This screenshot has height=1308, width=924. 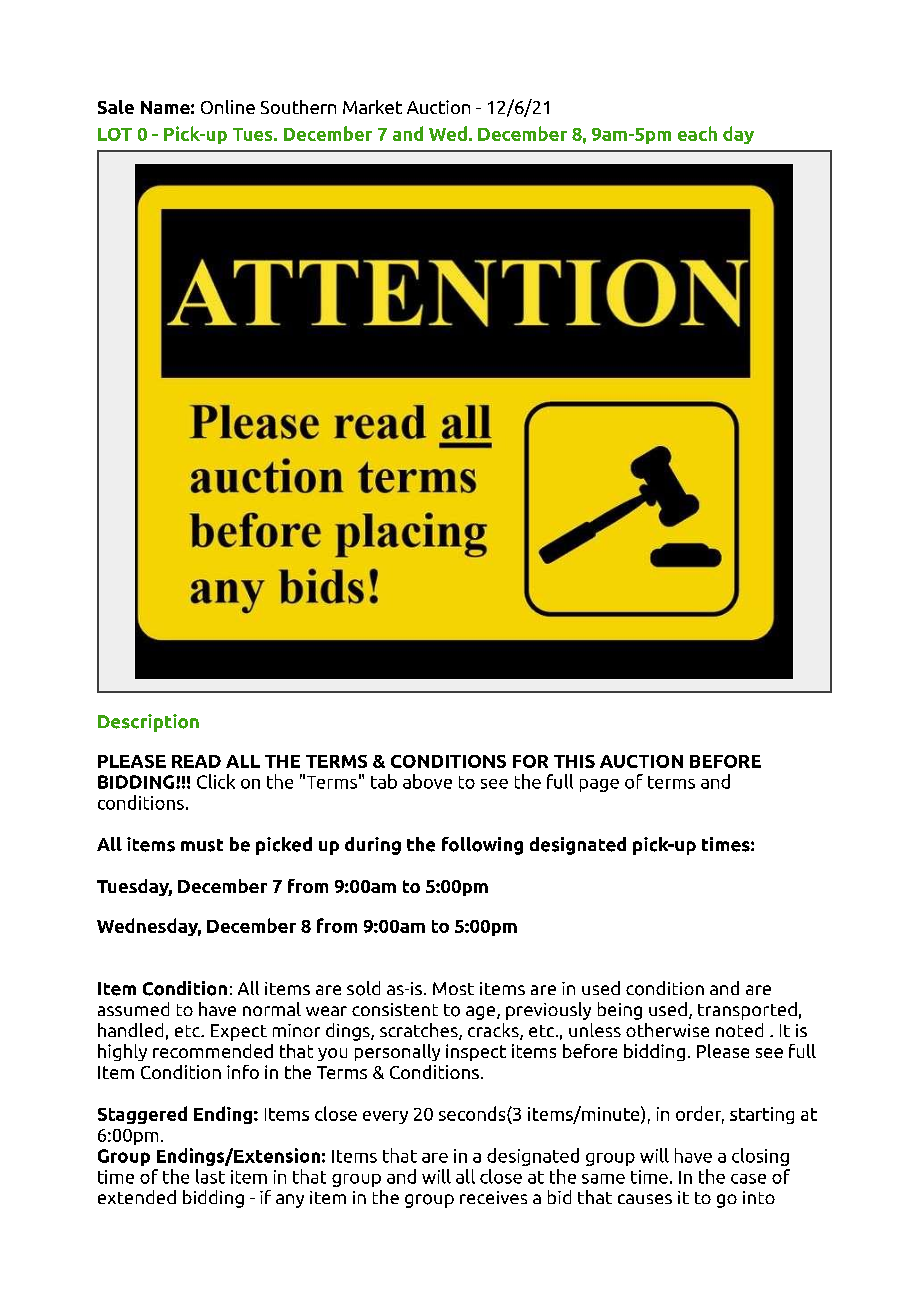 I want to click on Southern, so click(x=298, y=107).
